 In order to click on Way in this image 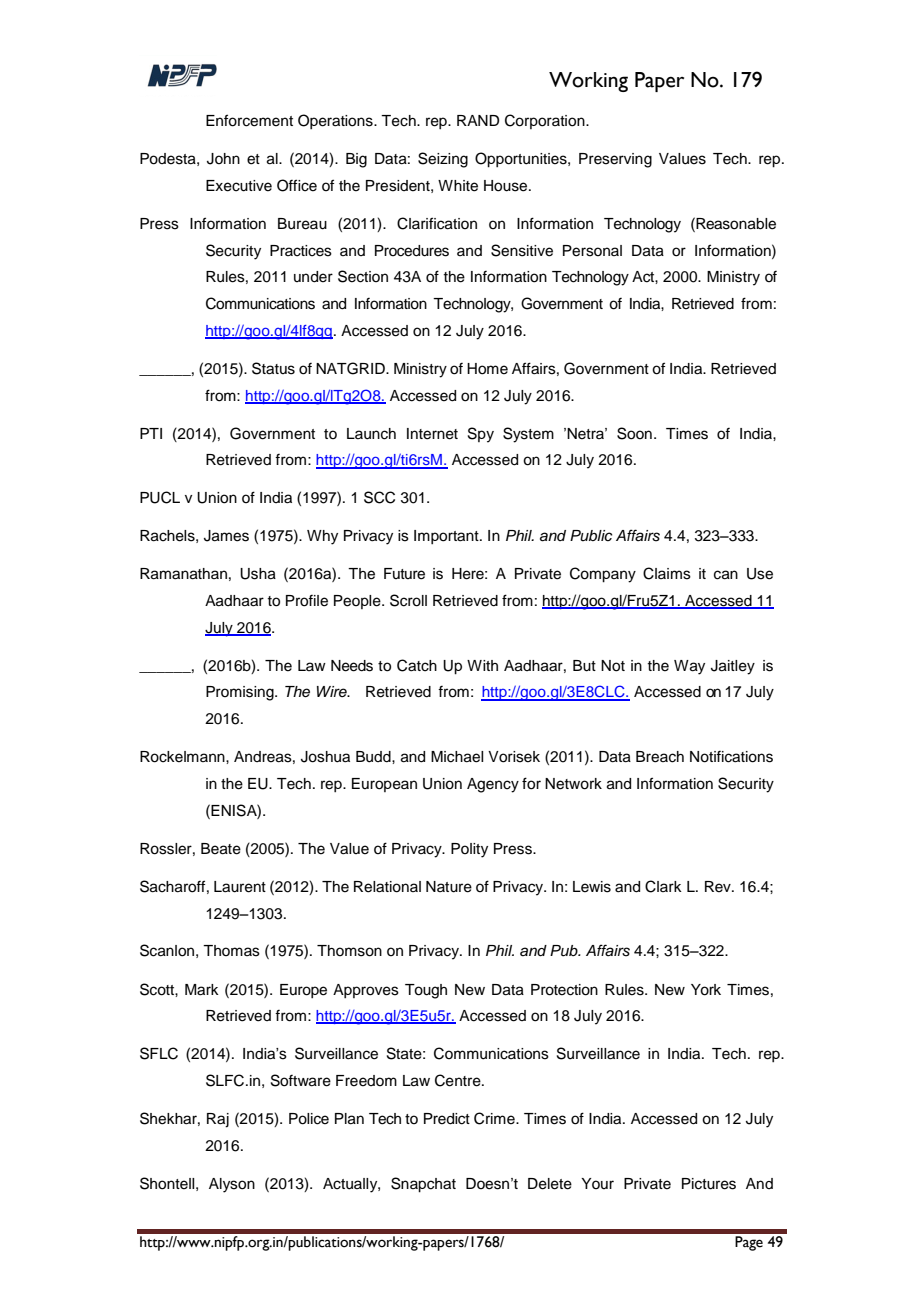, I will do `click(689, 667)`.
